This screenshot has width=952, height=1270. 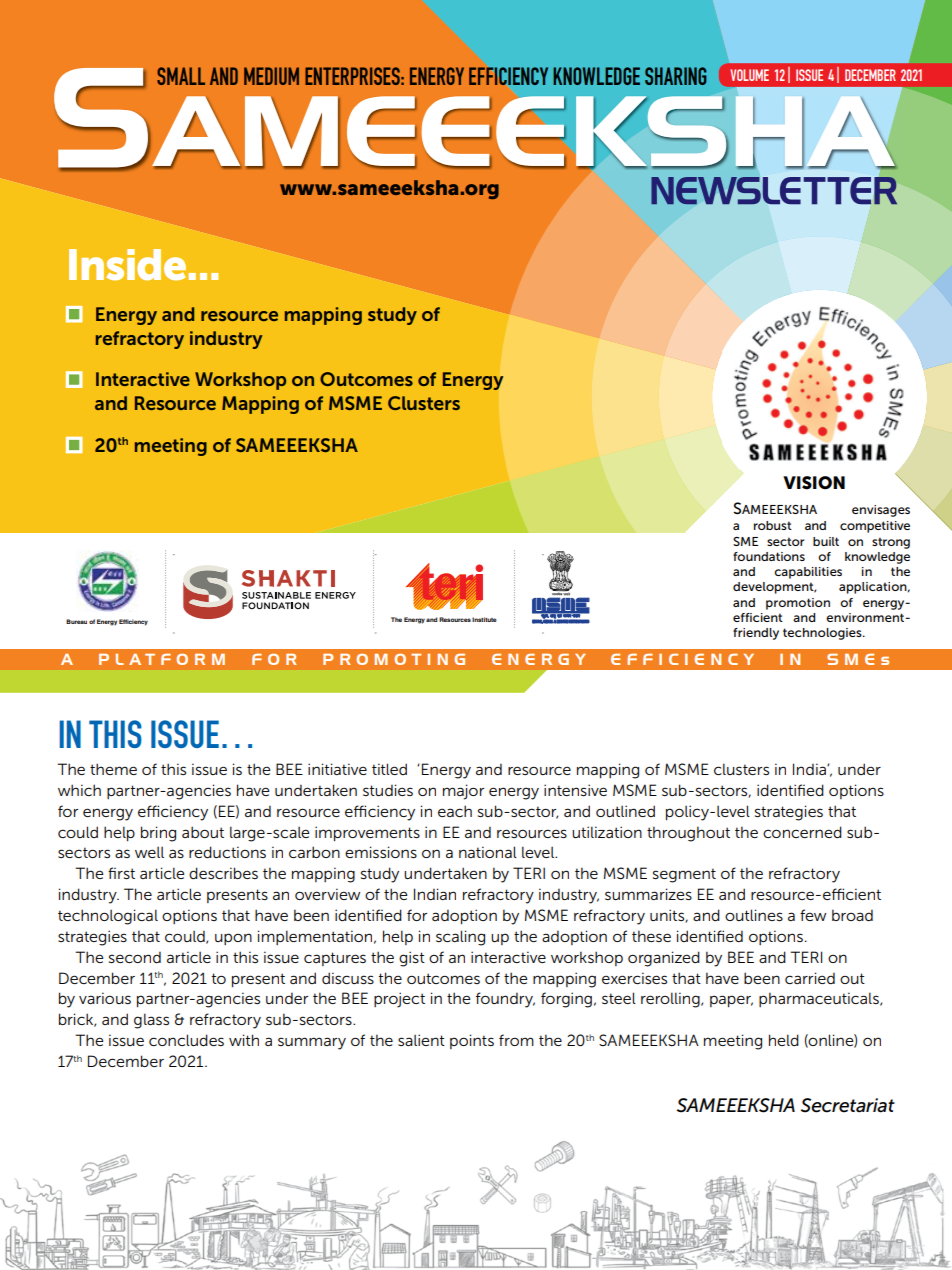 I want to click on VOLUME, so click(x=749, y=75).
